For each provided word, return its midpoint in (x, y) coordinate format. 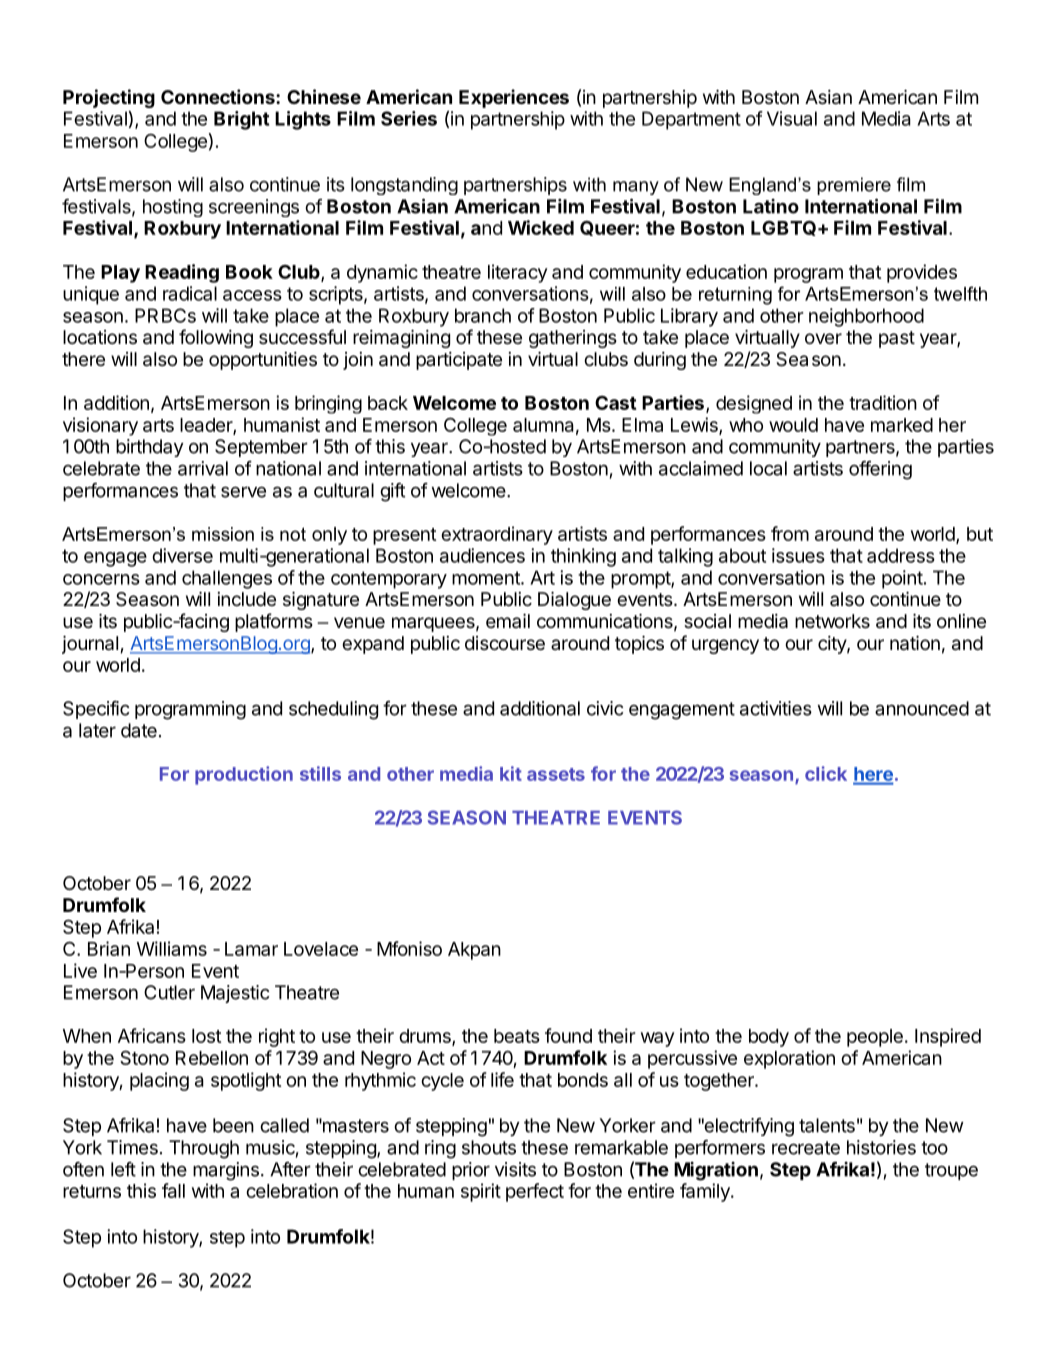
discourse (505, 643)
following (216, 338)
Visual (792, 118)
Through (204, 1149)
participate (459, 361)
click (826, 773)
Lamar (251, 949)
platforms (274, 622)
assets (556, 774)
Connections (219, 96)
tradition (883, 402)
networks (832, 621)
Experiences (514, 98)
